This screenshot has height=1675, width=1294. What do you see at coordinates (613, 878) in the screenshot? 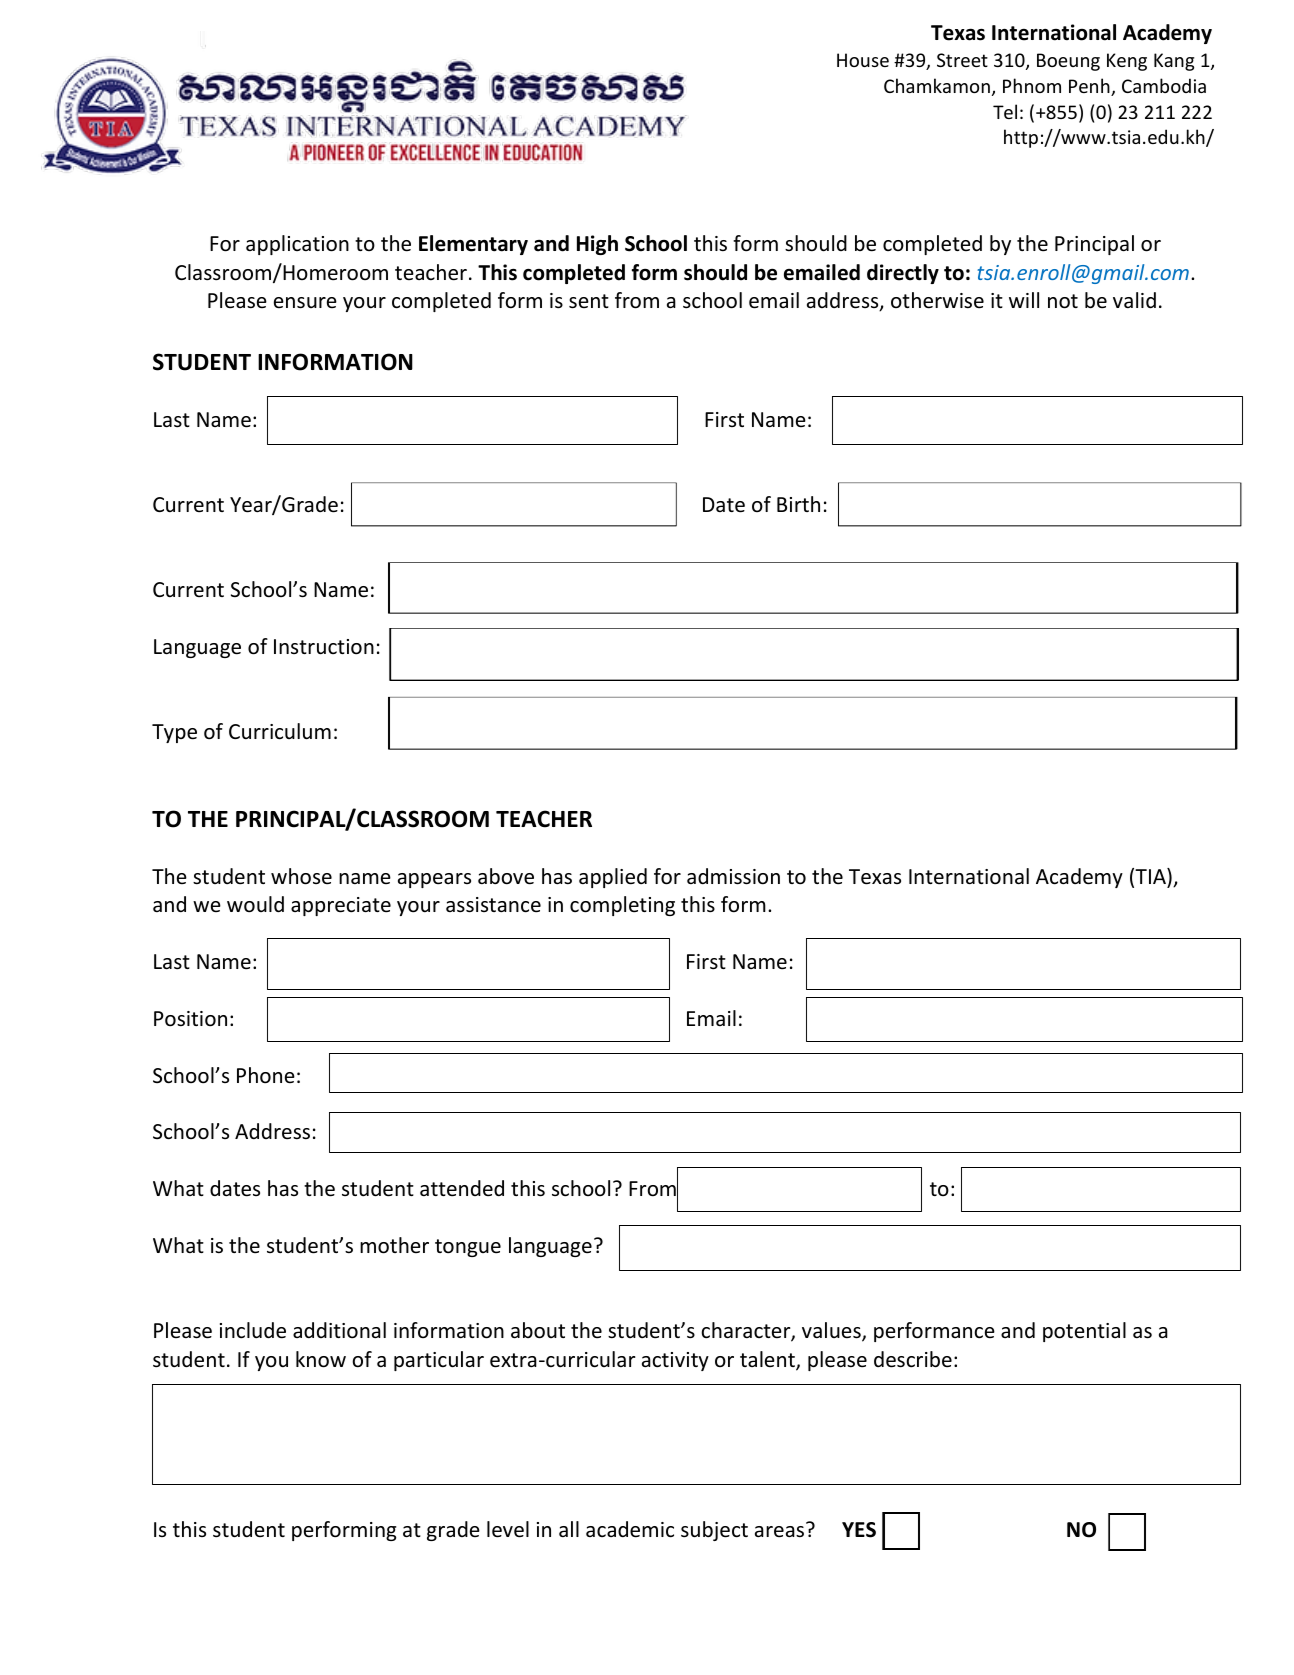
I see `applied` at bounding box center [613, 878].
